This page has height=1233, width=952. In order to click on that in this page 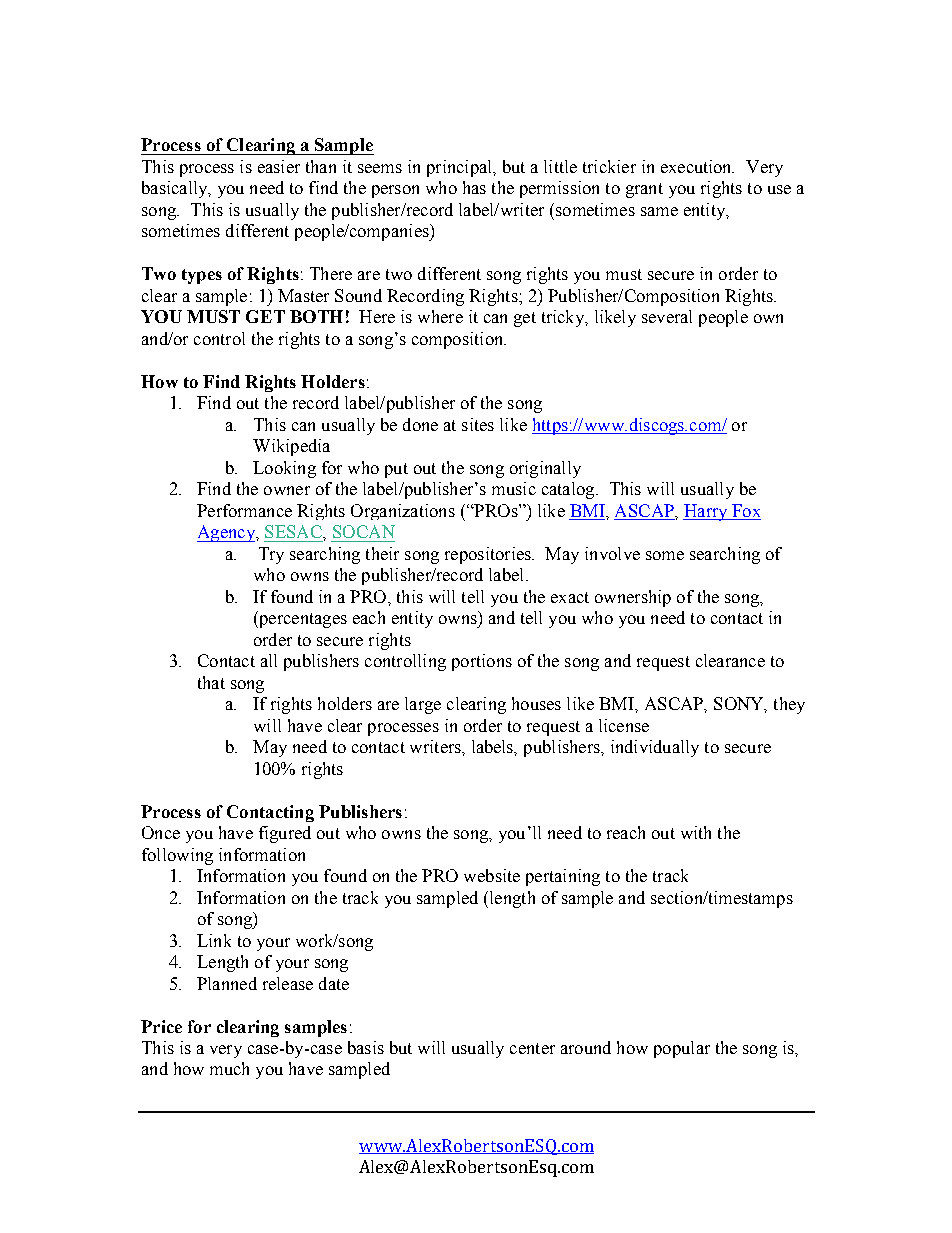, I will do `click(211, 682)`.
